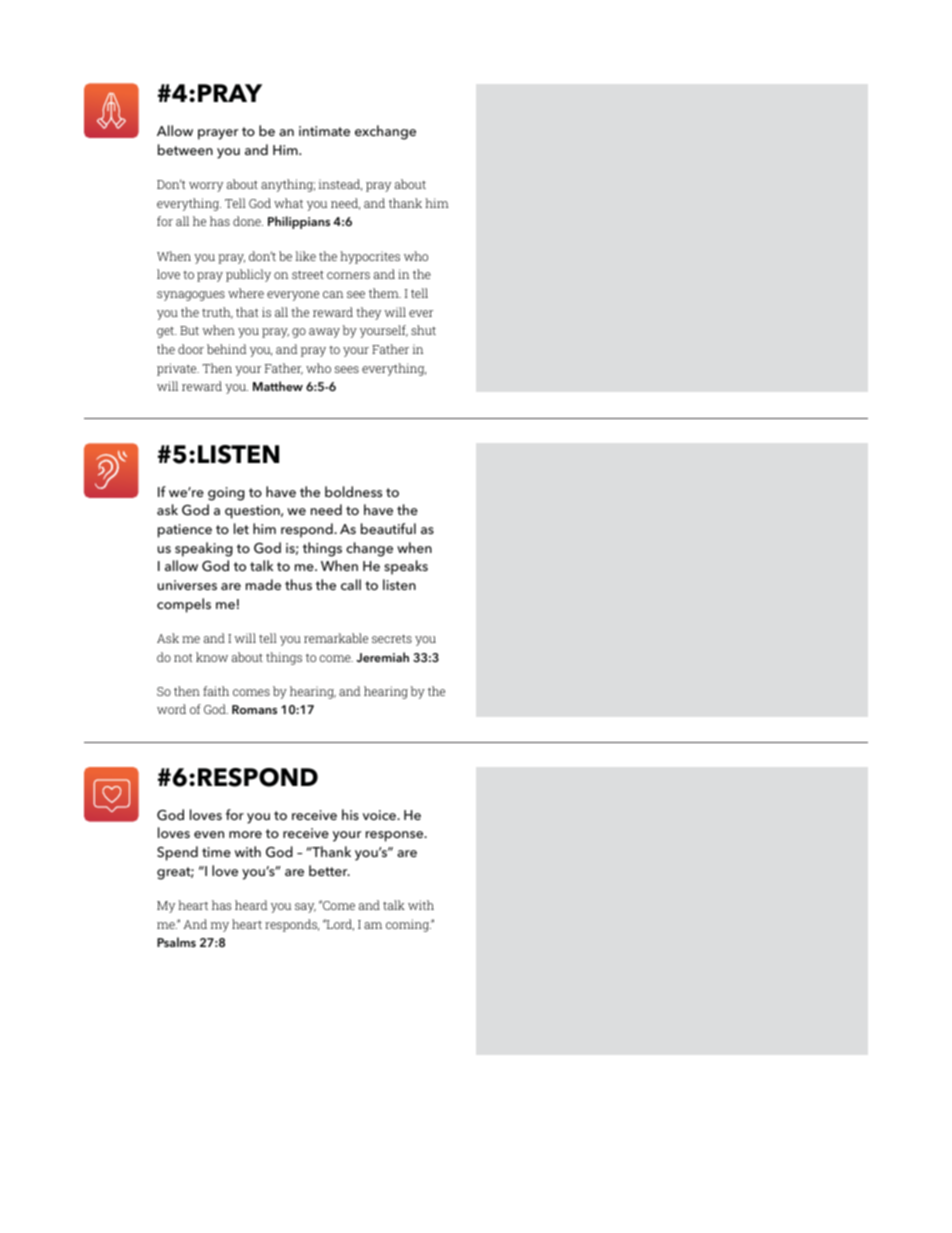  What do you see at coordinates (185, 149) in the screenshot?
I see `between` at bounding box center [185, 149].
